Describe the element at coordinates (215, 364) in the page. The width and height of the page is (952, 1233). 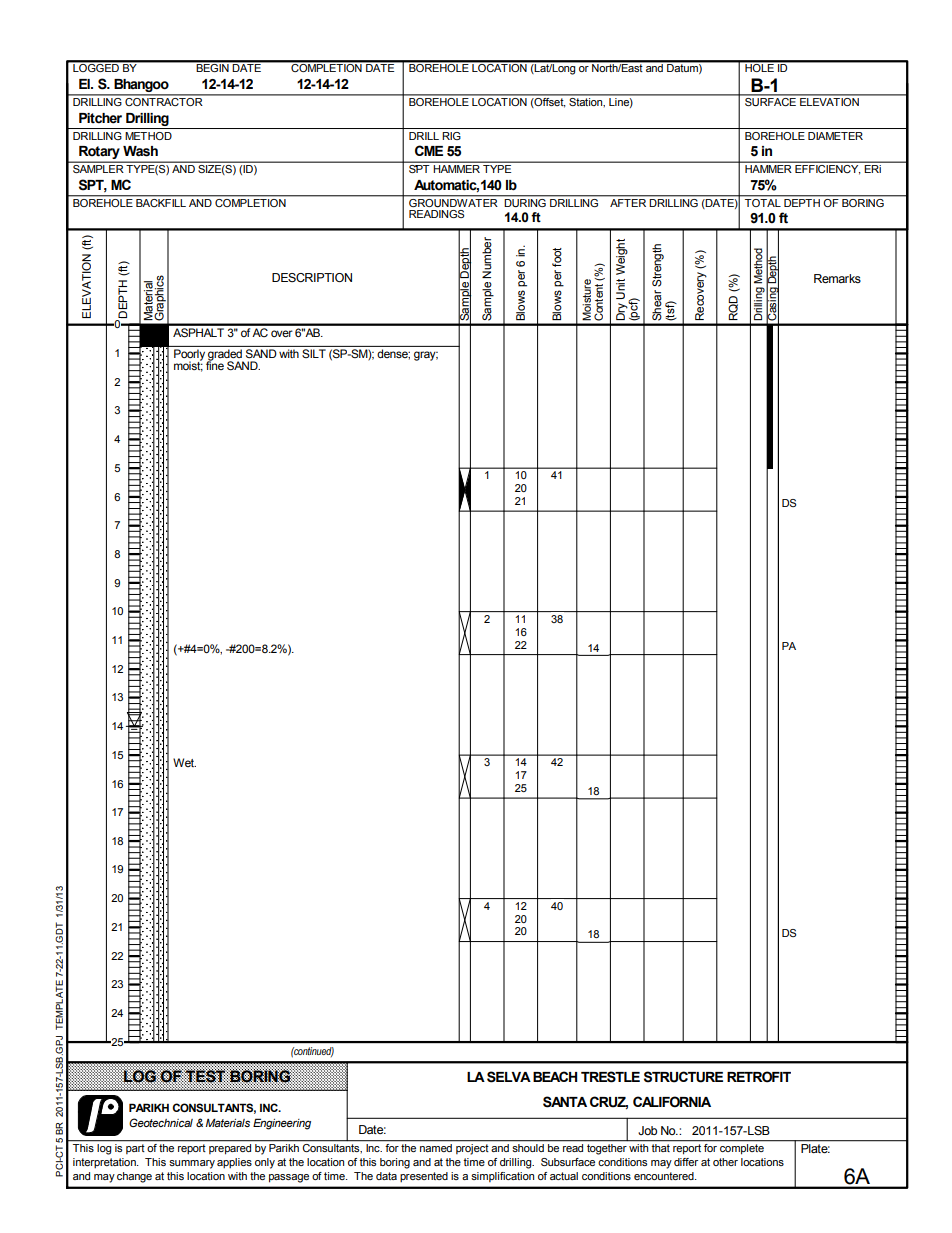
I see `fine` at that location.
